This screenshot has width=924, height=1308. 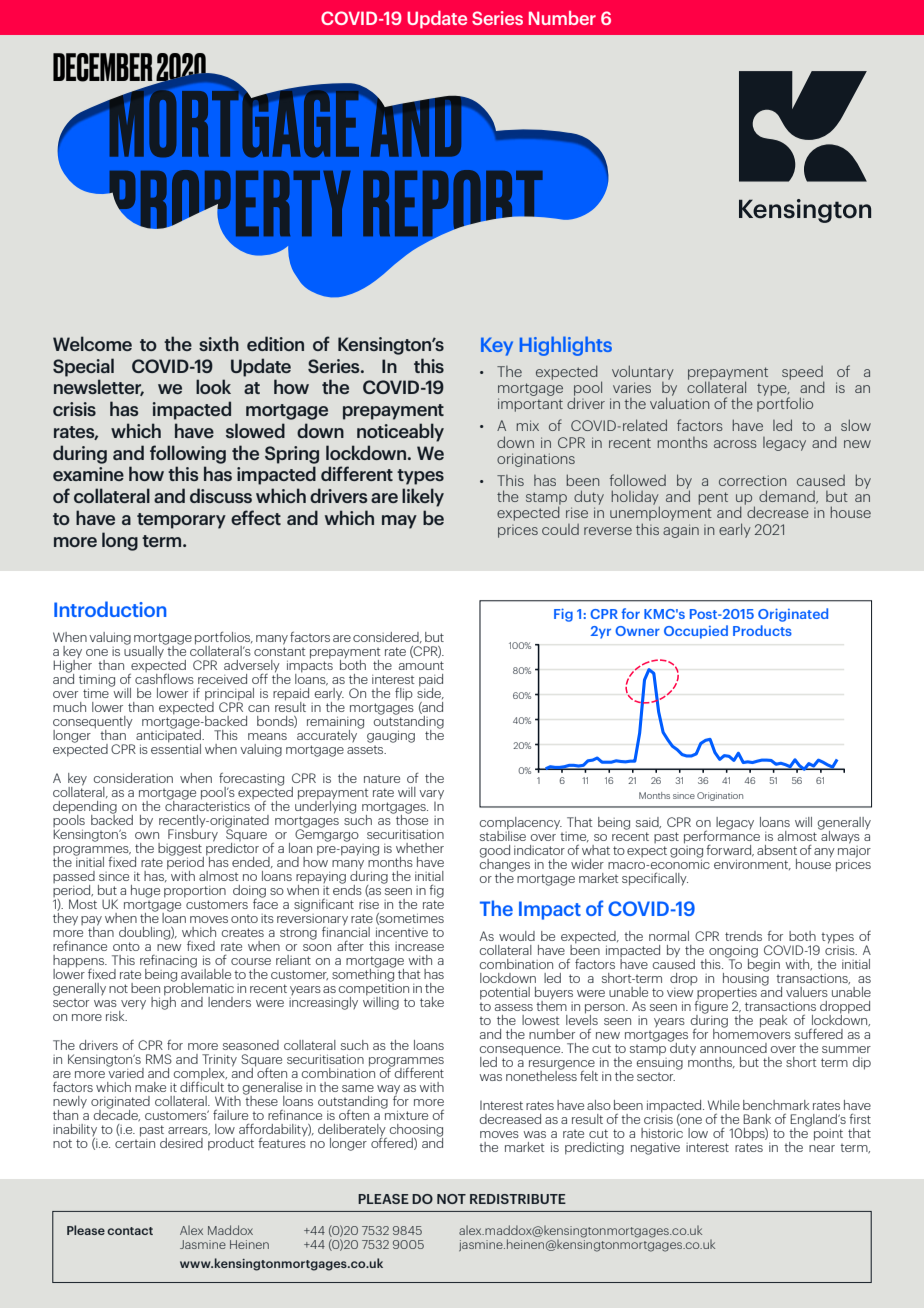 What do you see at coordinates (219, 343) in the screenshot?
I see `sixth` at bounding box center [219, 343].
